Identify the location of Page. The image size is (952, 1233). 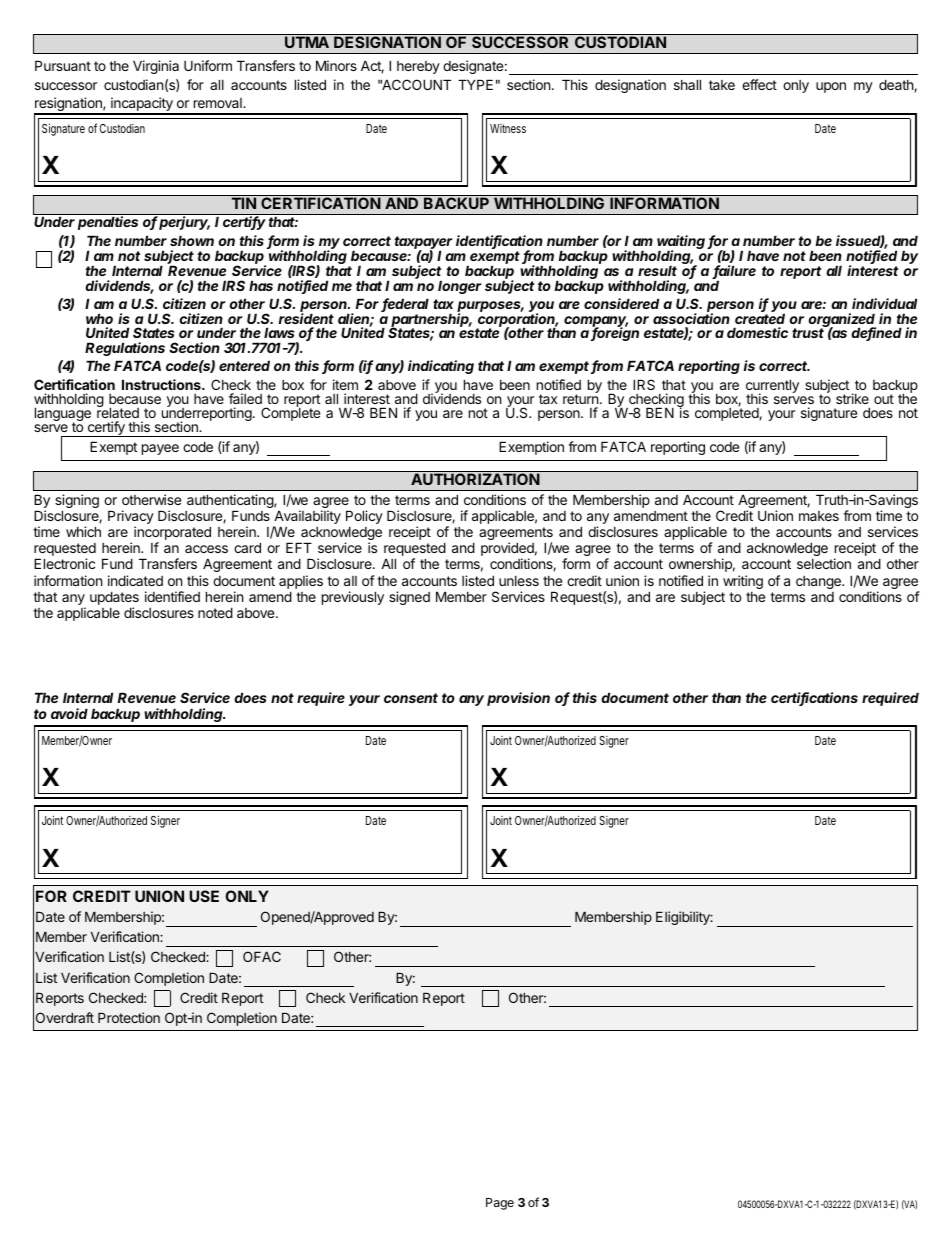
(500, 1204).
